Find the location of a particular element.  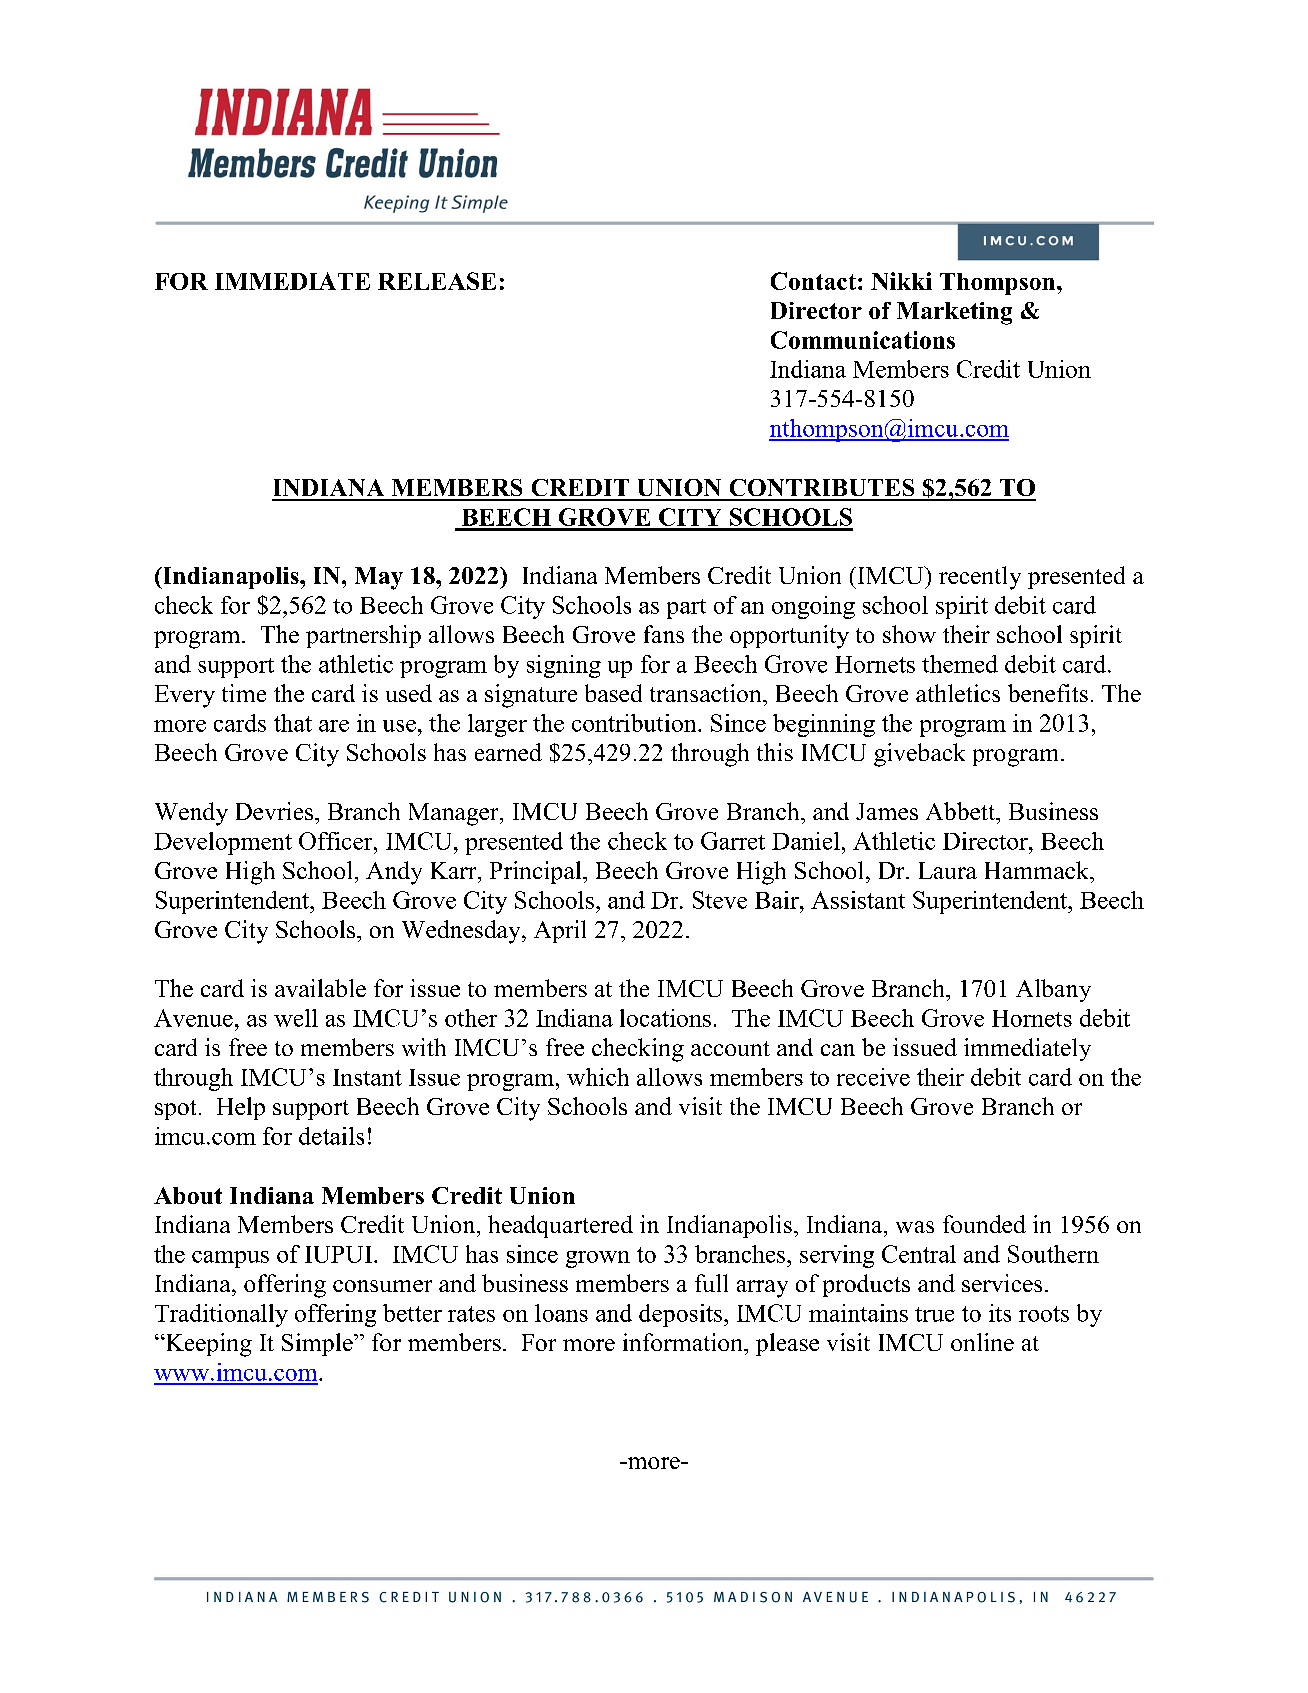

Traditionally is located at coordinates (221, 1315).
